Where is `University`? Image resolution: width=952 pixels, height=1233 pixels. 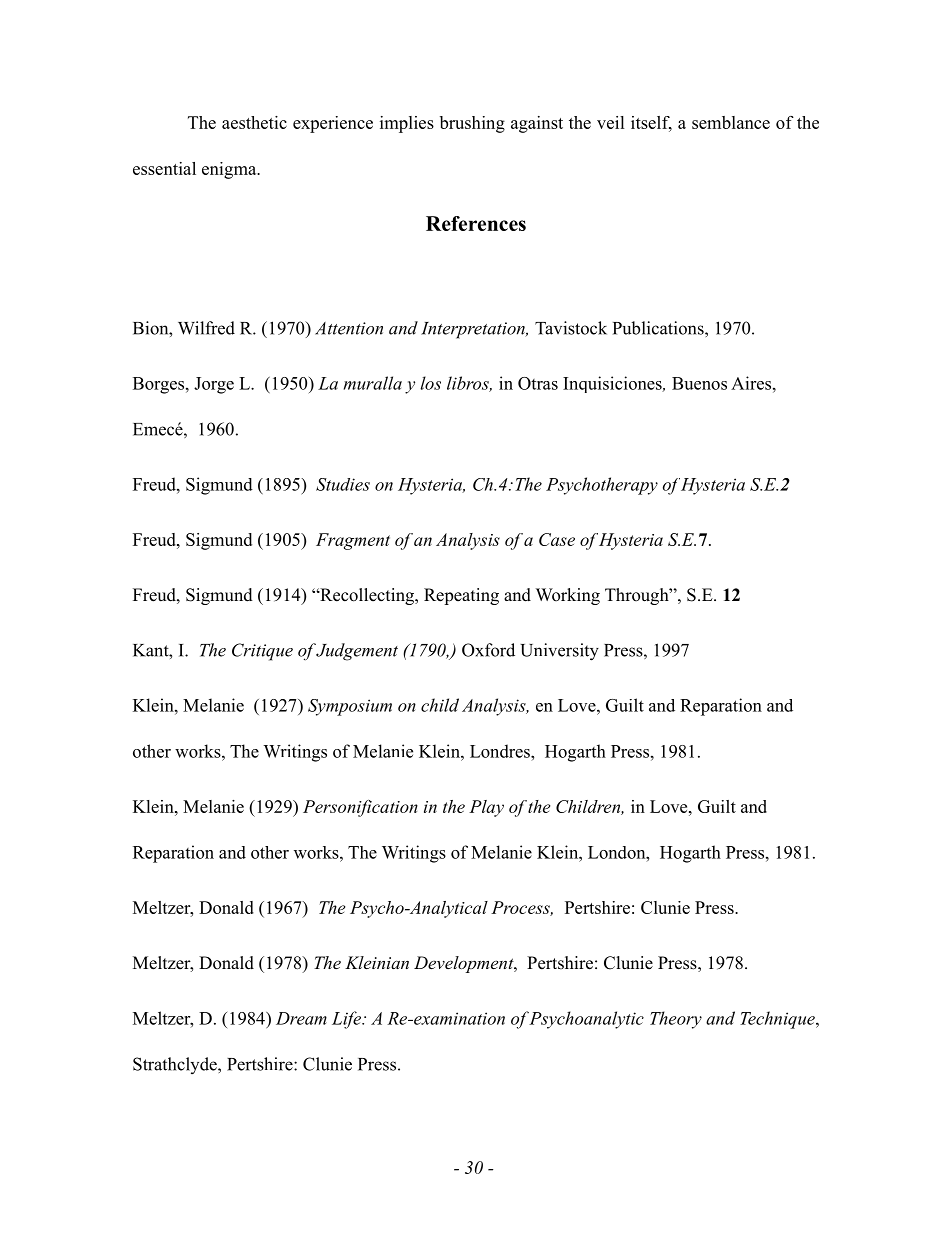
University is located at coordinates (559, 652).
